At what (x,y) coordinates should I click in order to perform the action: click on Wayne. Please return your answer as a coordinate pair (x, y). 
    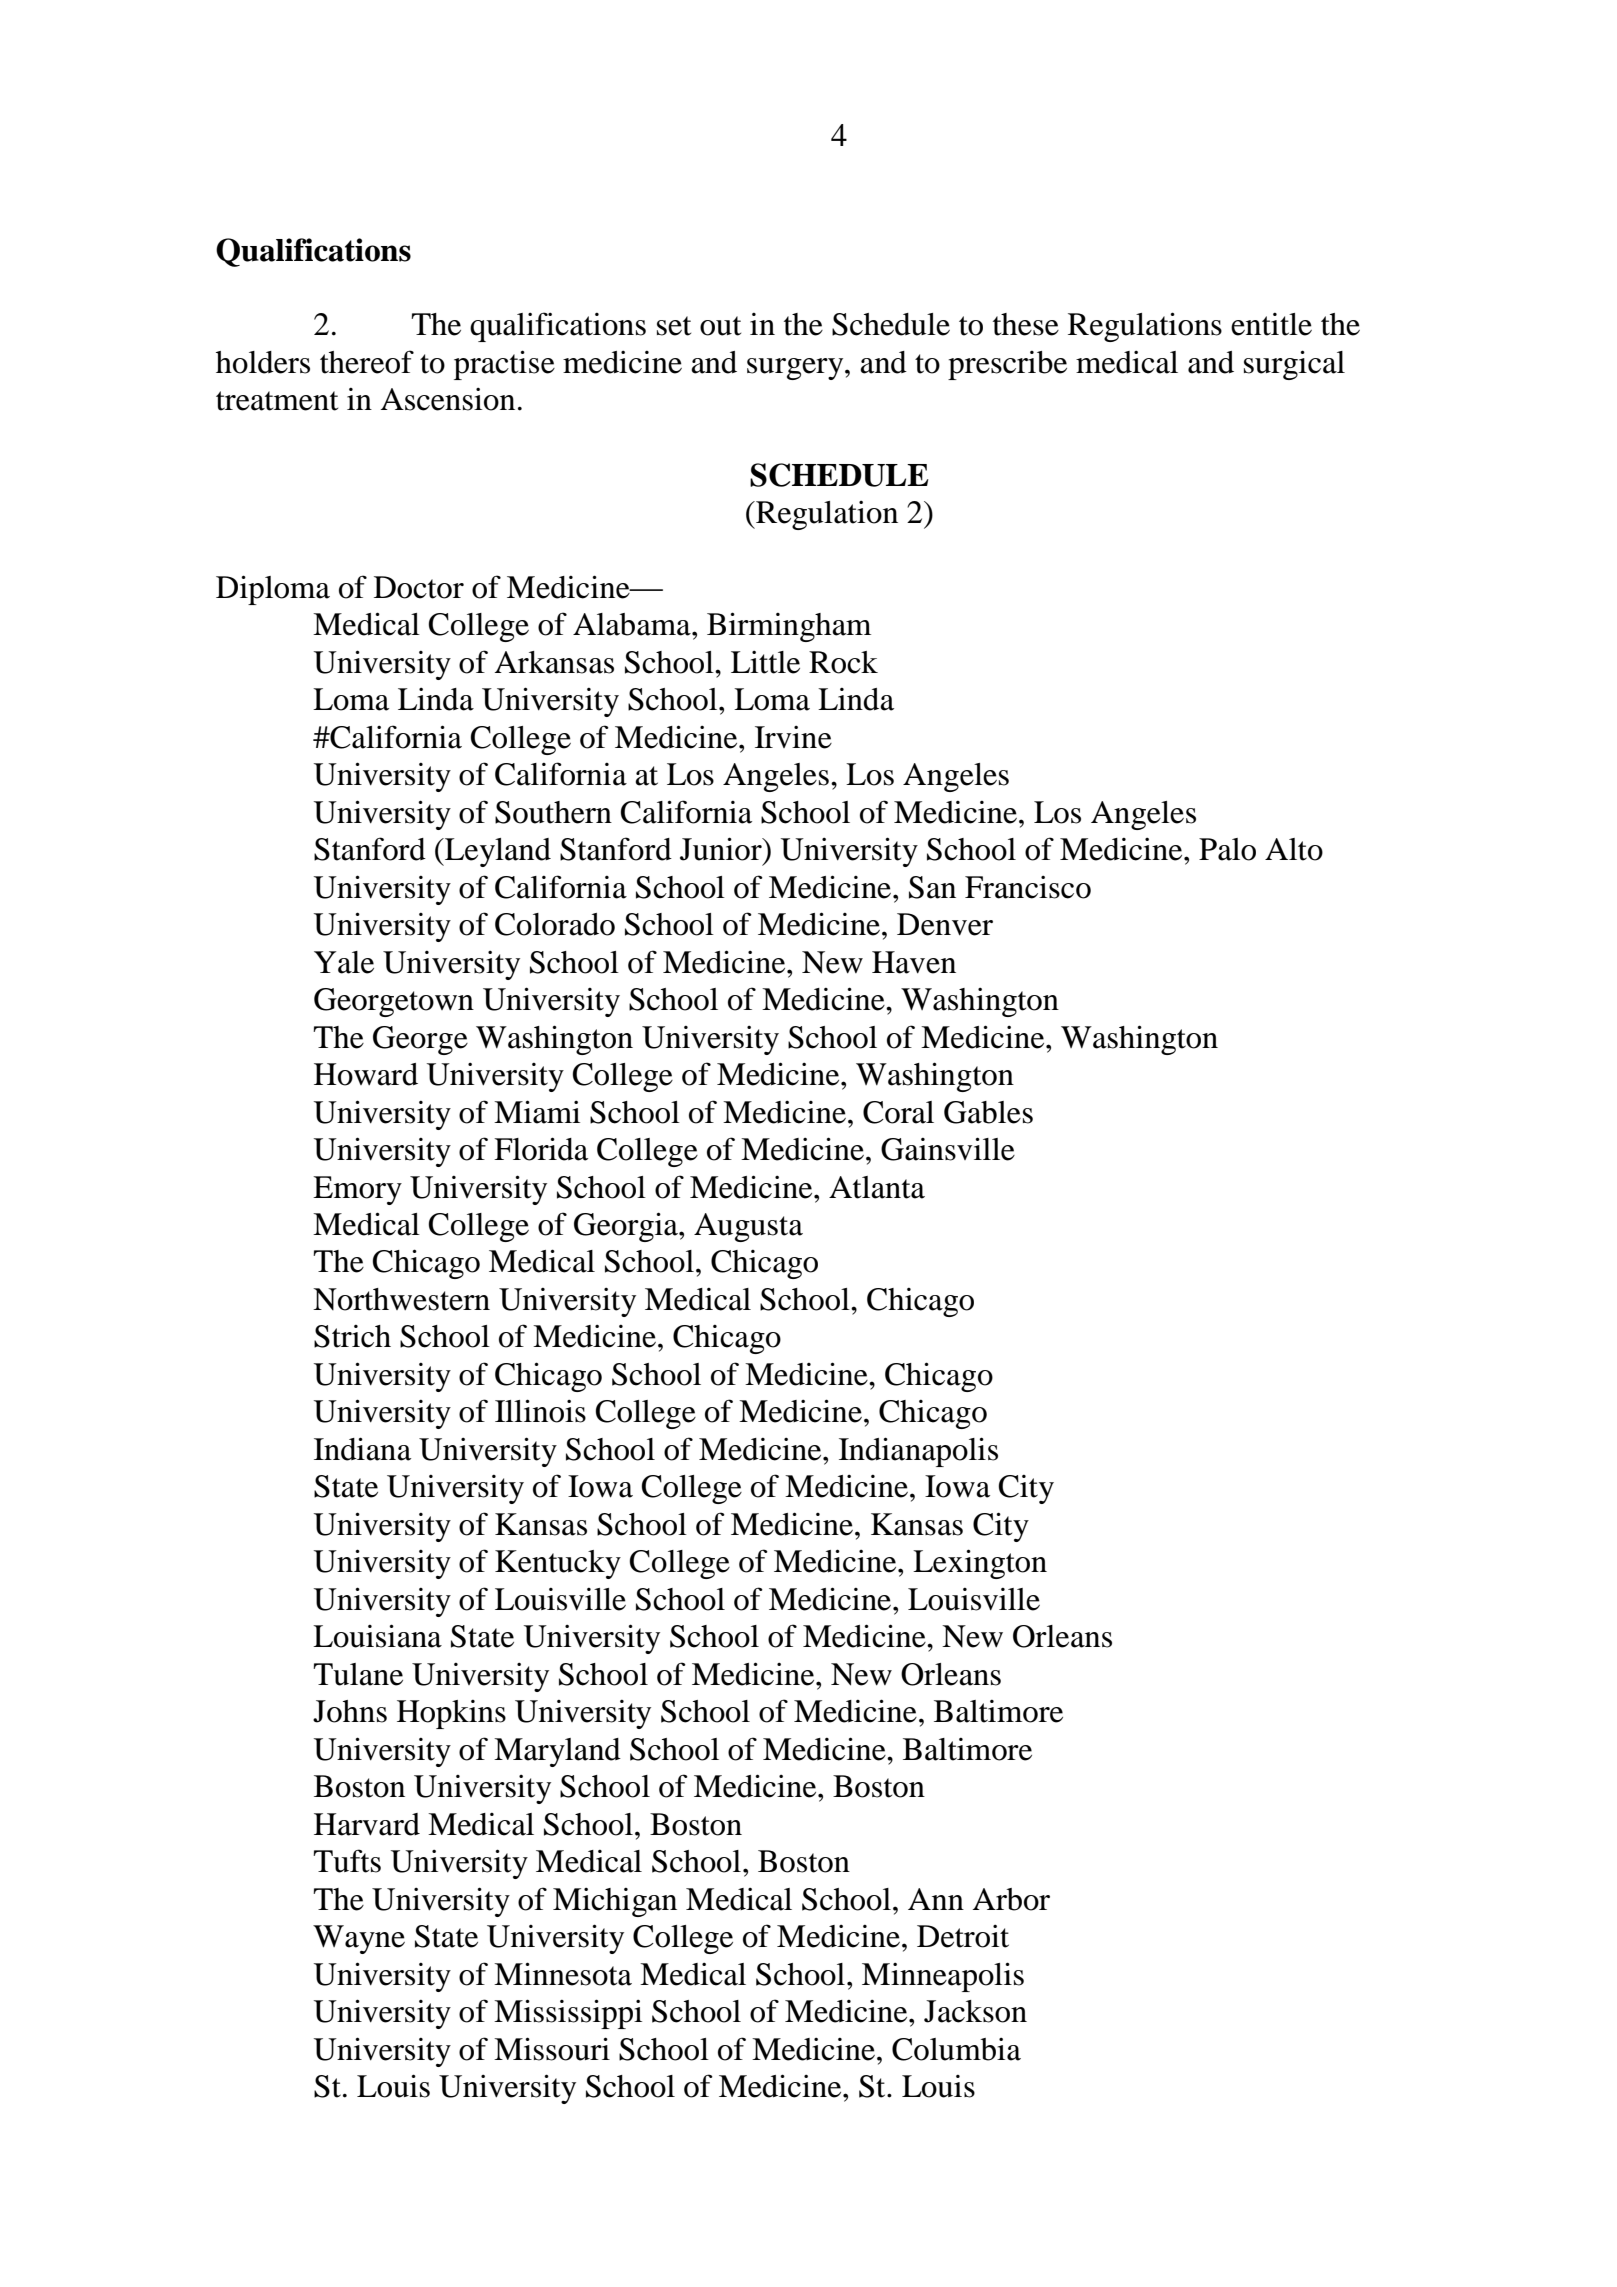
    Looking at the image, I should click on (359, 1939).
